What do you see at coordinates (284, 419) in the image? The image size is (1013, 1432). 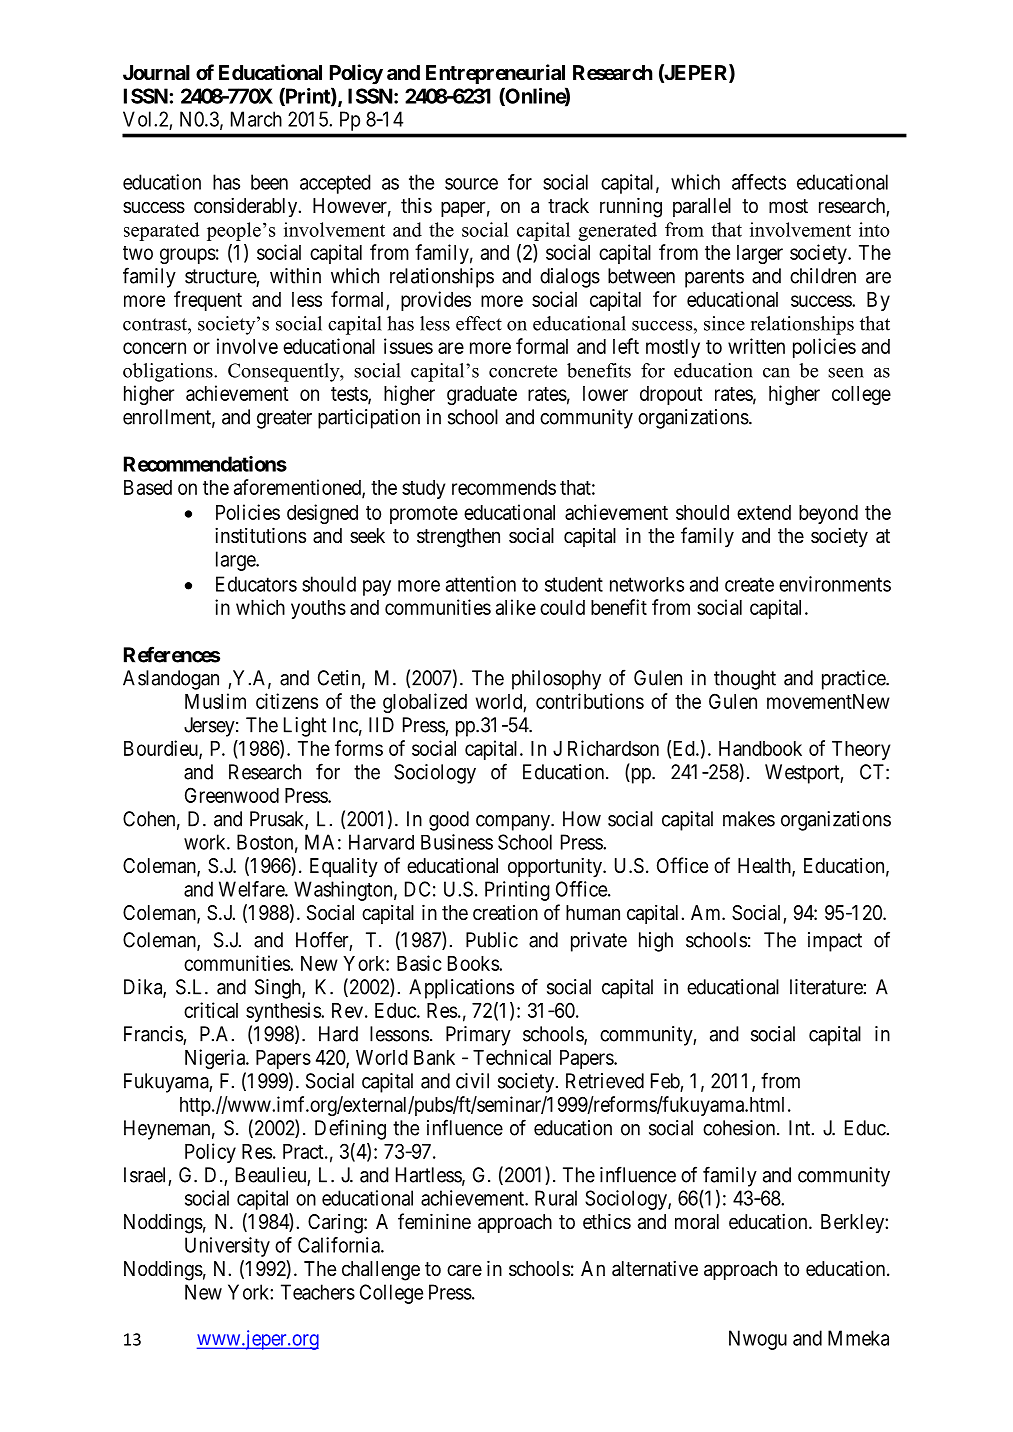 I see `greater` at bounding box center [284, 419].
